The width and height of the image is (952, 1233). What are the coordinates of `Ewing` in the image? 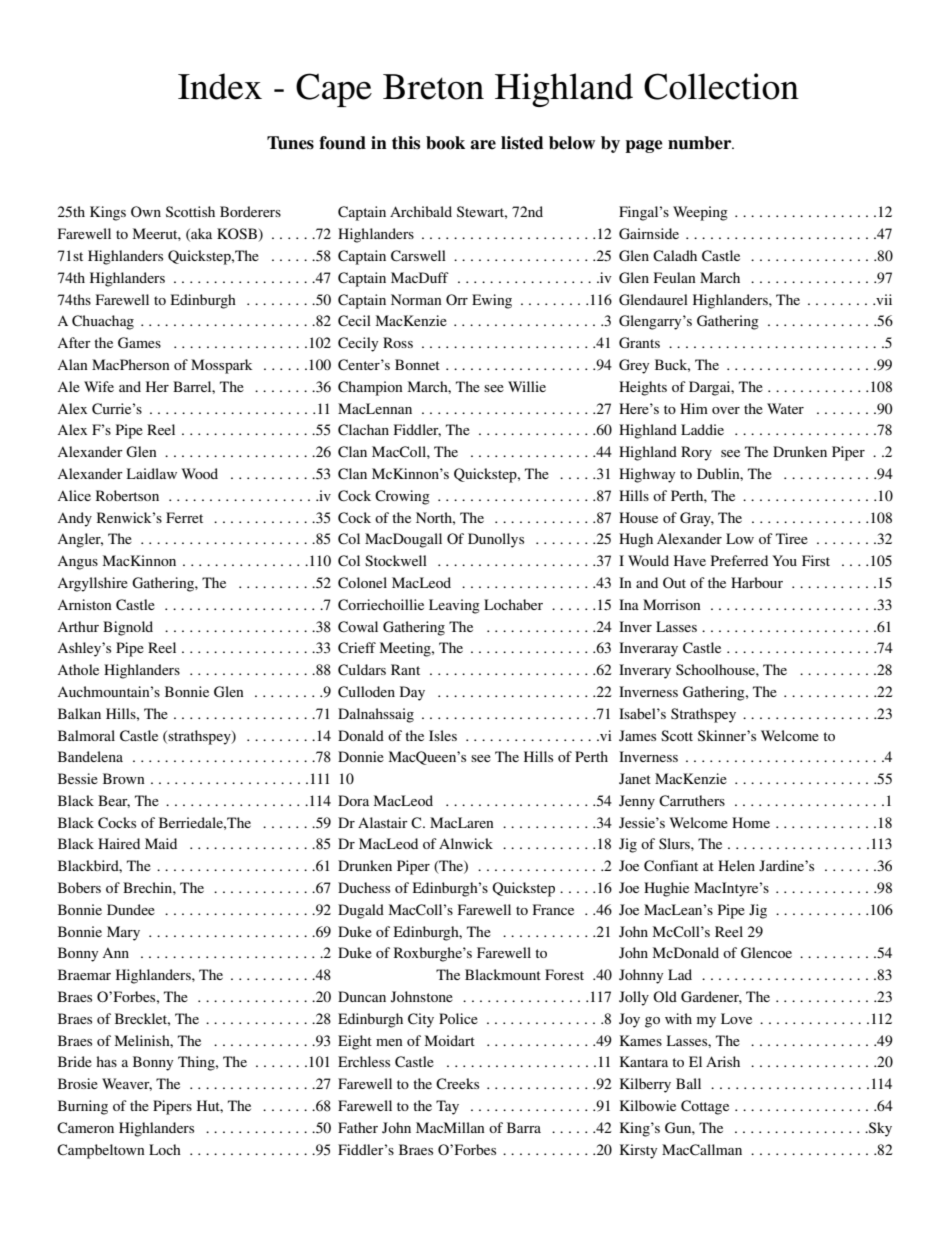 It's located at (492, 301).
